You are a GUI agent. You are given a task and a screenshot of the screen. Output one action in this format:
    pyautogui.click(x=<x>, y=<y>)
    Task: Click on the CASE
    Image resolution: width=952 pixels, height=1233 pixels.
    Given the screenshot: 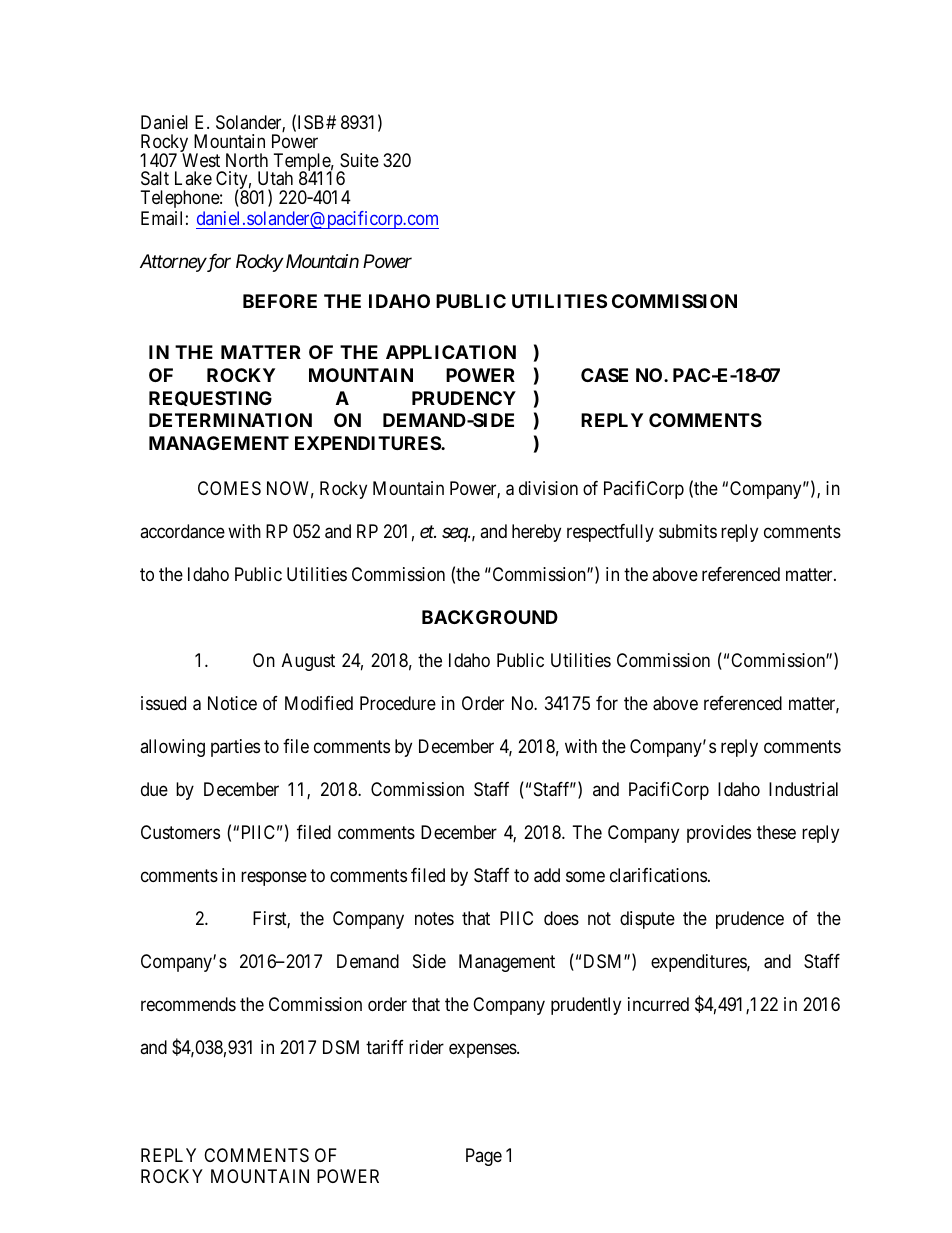 What is the action you would take?
    pyautogui.click(x=604, y=375)
